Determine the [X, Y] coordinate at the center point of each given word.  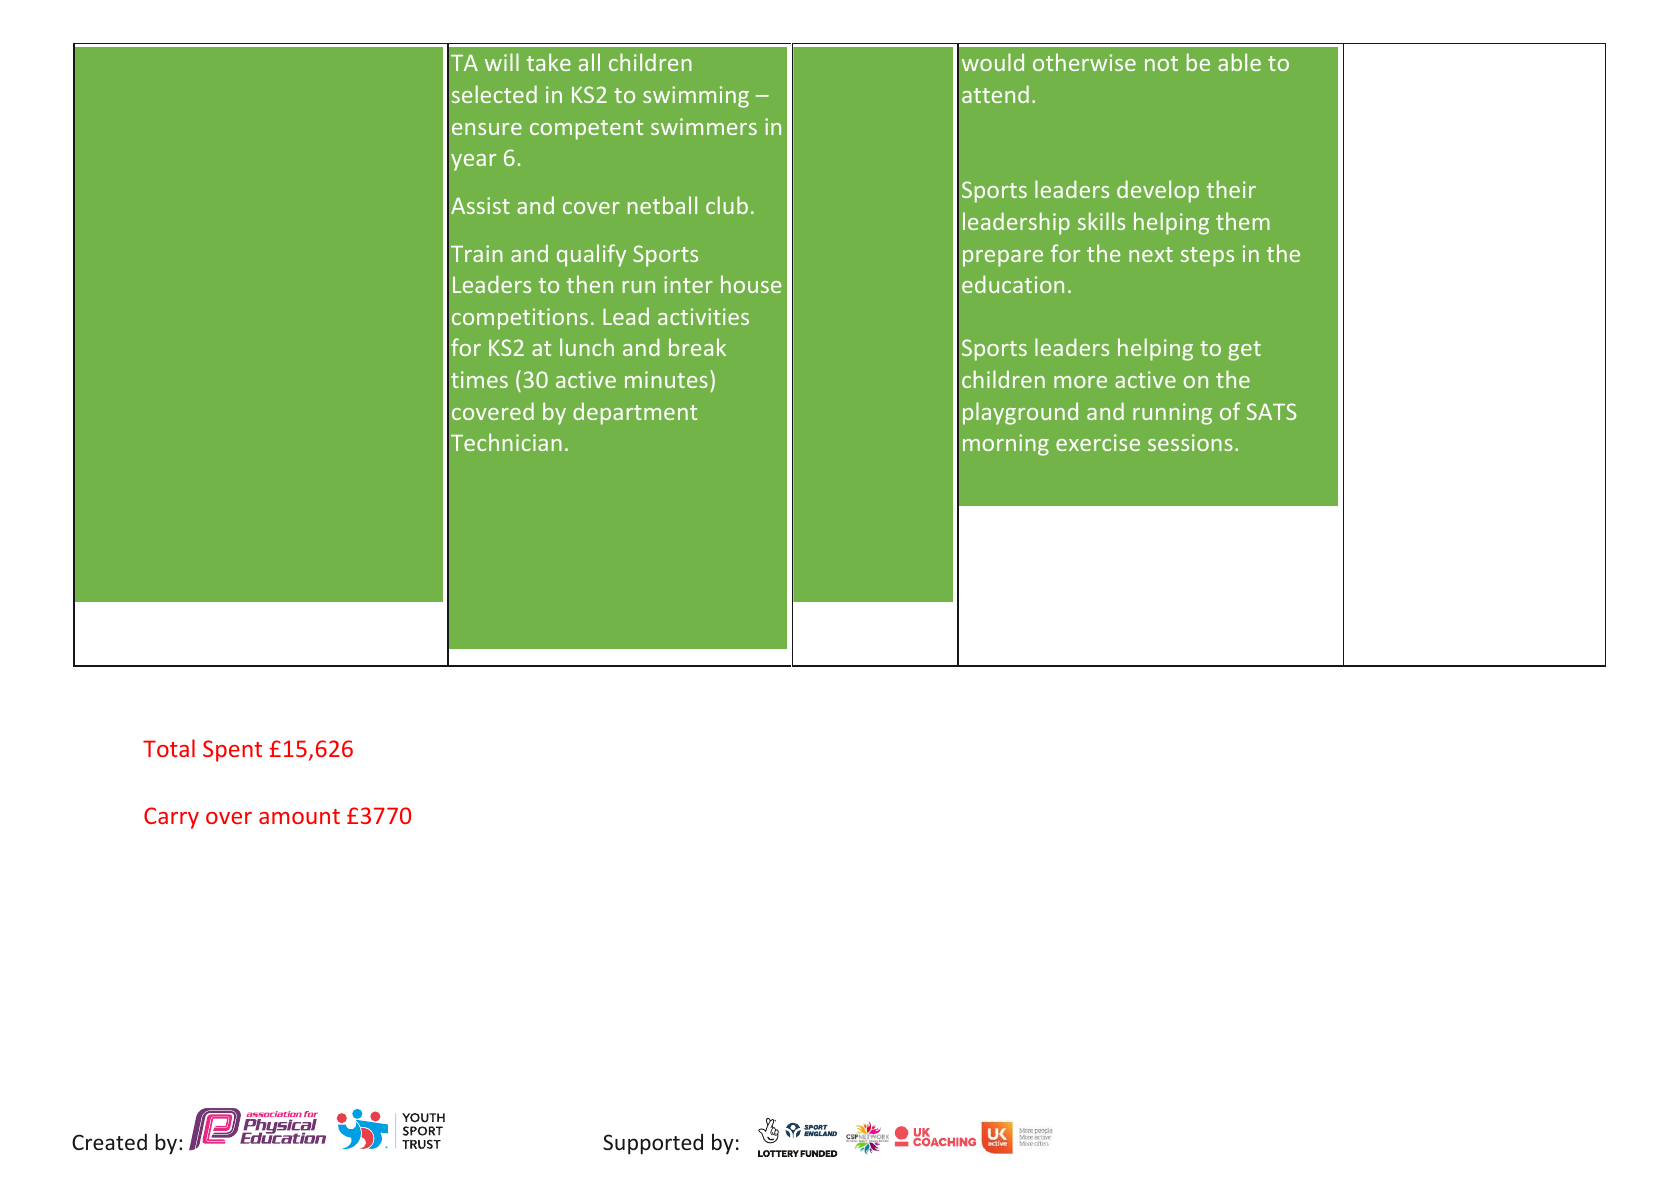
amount [299, 816]
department [635, 413]
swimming [696, 97]
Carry [171, 818]
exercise [1098, 442]
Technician [506, 442]
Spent [232, 751]
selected [494, 94]
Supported [653, 1144]
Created [109, 1142]
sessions [1190, 442]
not [1161, 63]
